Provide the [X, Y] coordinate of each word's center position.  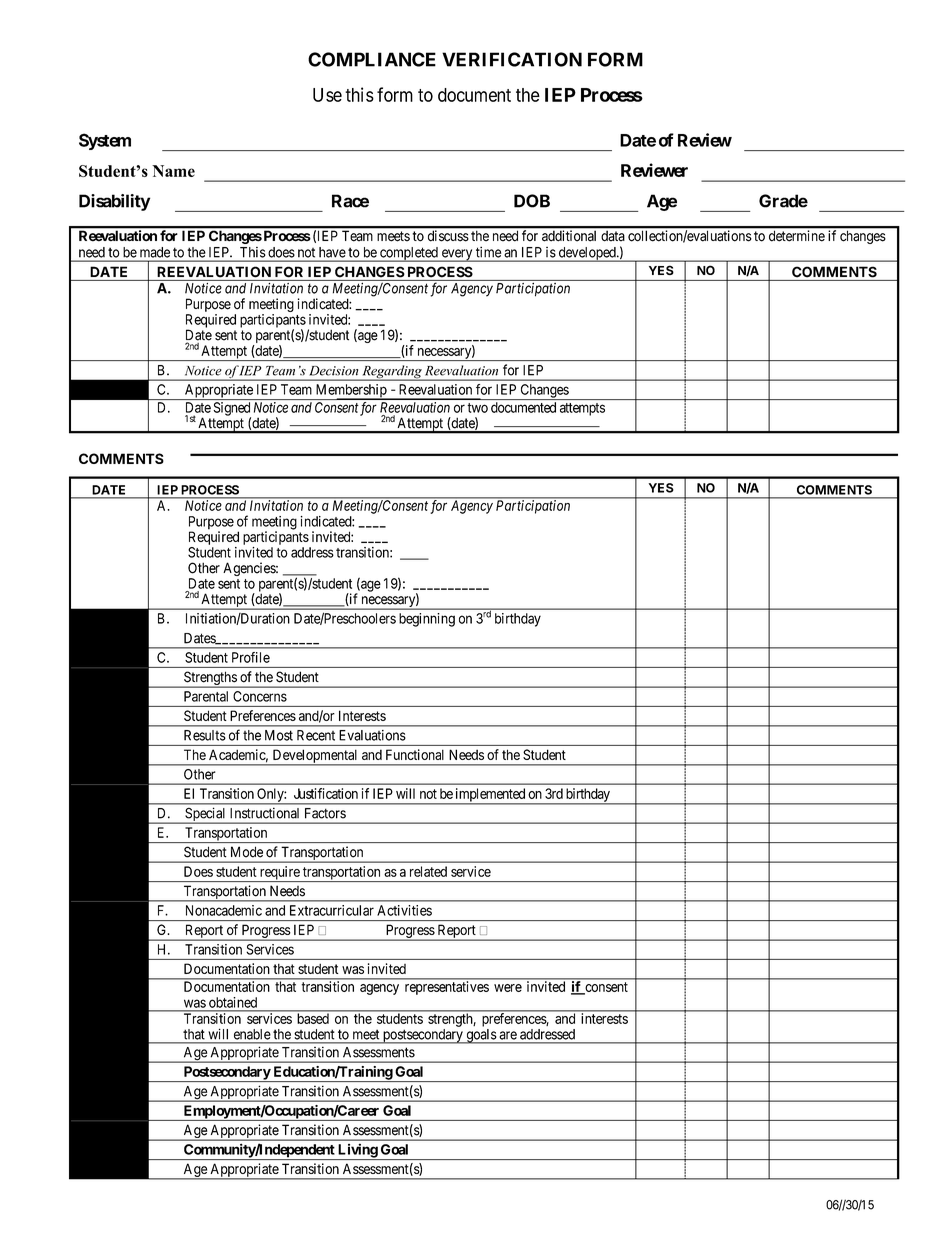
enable [252, 1034]
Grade [783, 201]
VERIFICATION [512, 59]
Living [357, 1152]
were [508, 988]
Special [205, 815]
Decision [334, 371]
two [477, 408]
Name [173, 171]
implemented [490, 796]
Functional [415, 754]
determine [797, 235]
